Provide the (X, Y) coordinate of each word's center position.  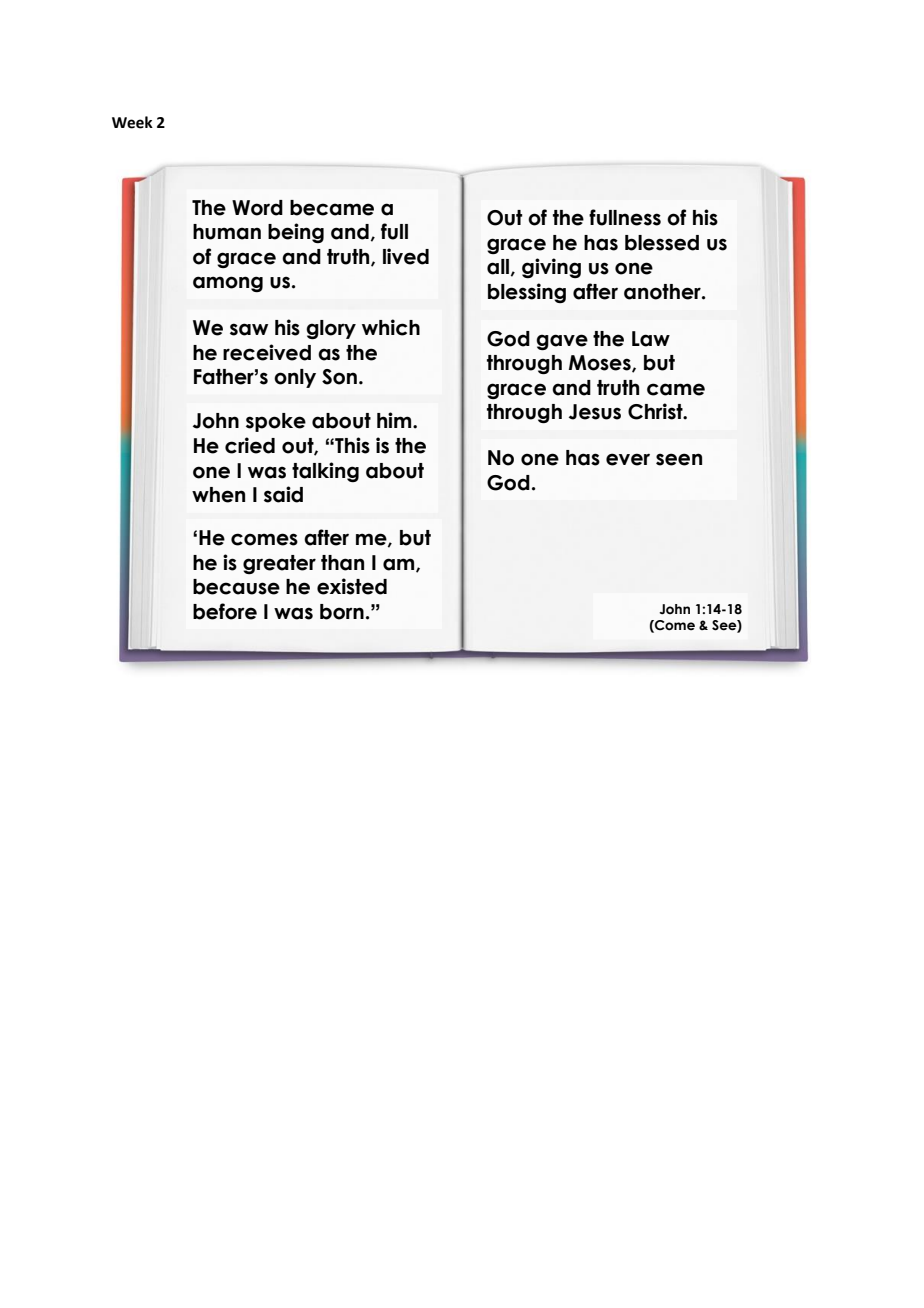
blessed (662, 243)
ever (628, 459)
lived (406, 256)
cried (250, 445)
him (395, 420)
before (225, 611)
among (228, 284)
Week (132, 122)
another (663, 292)
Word (257, 208)
